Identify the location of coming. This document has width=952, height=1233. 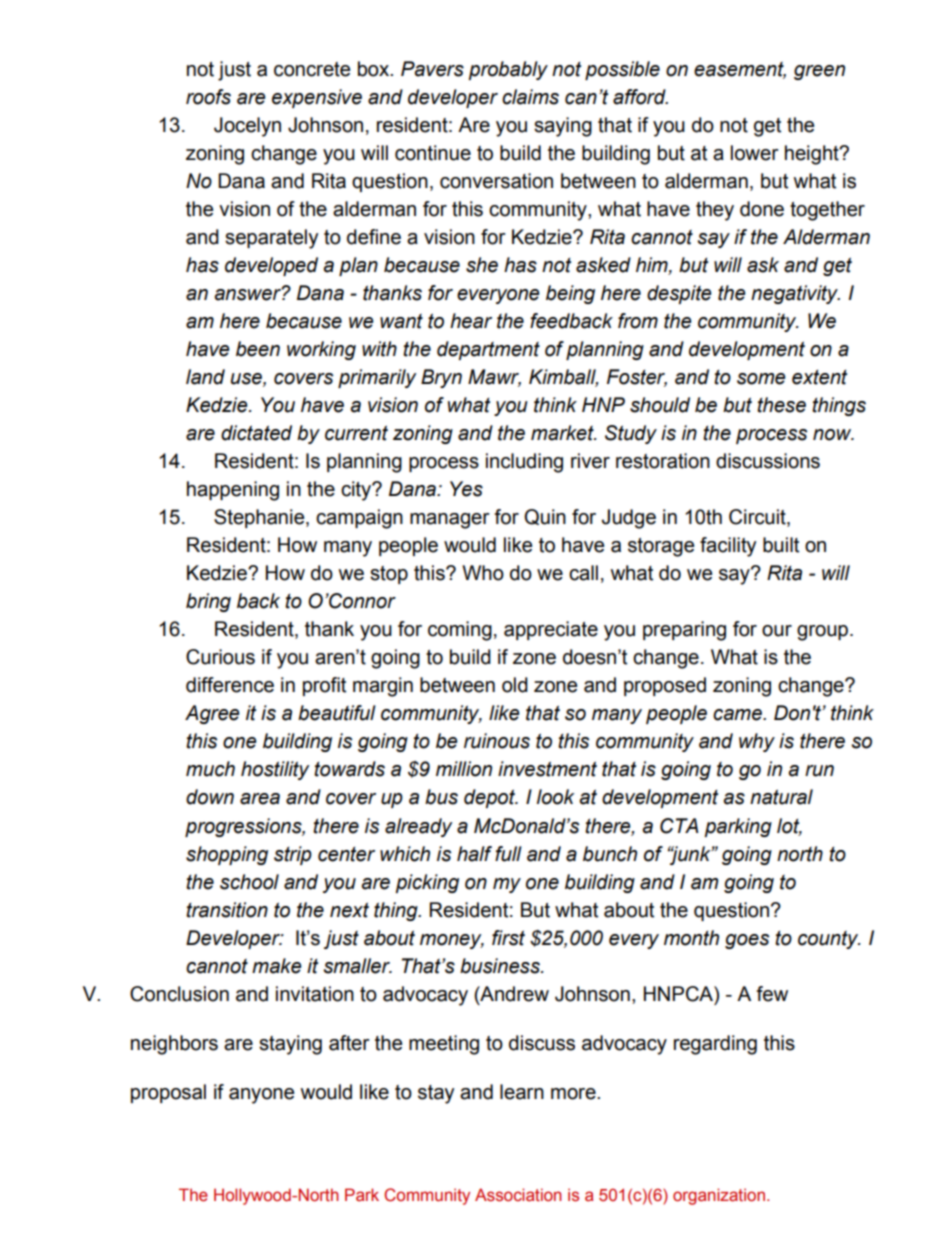
(460, 631).
